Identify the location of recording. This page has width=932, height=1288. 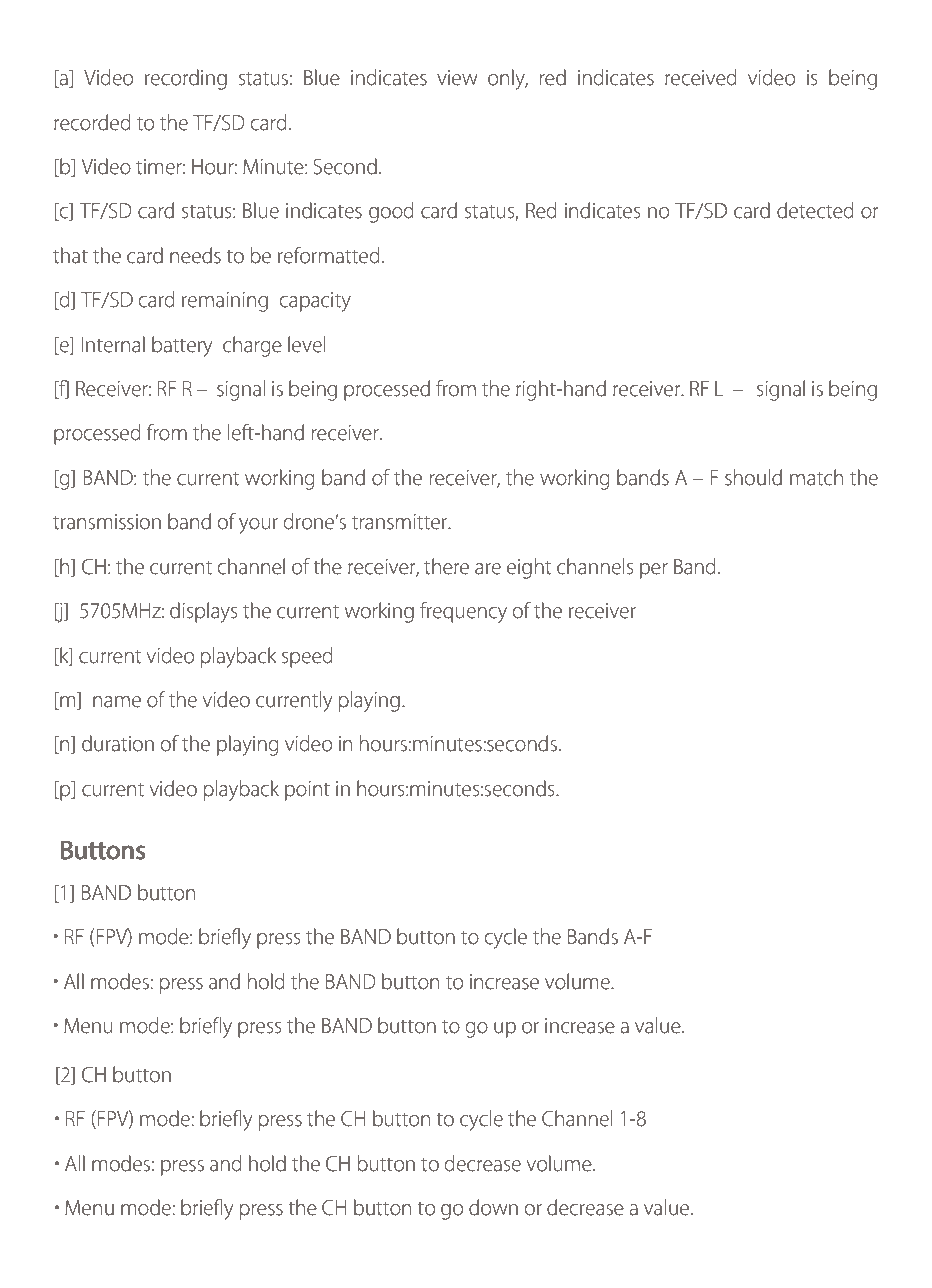
(186, 79).
